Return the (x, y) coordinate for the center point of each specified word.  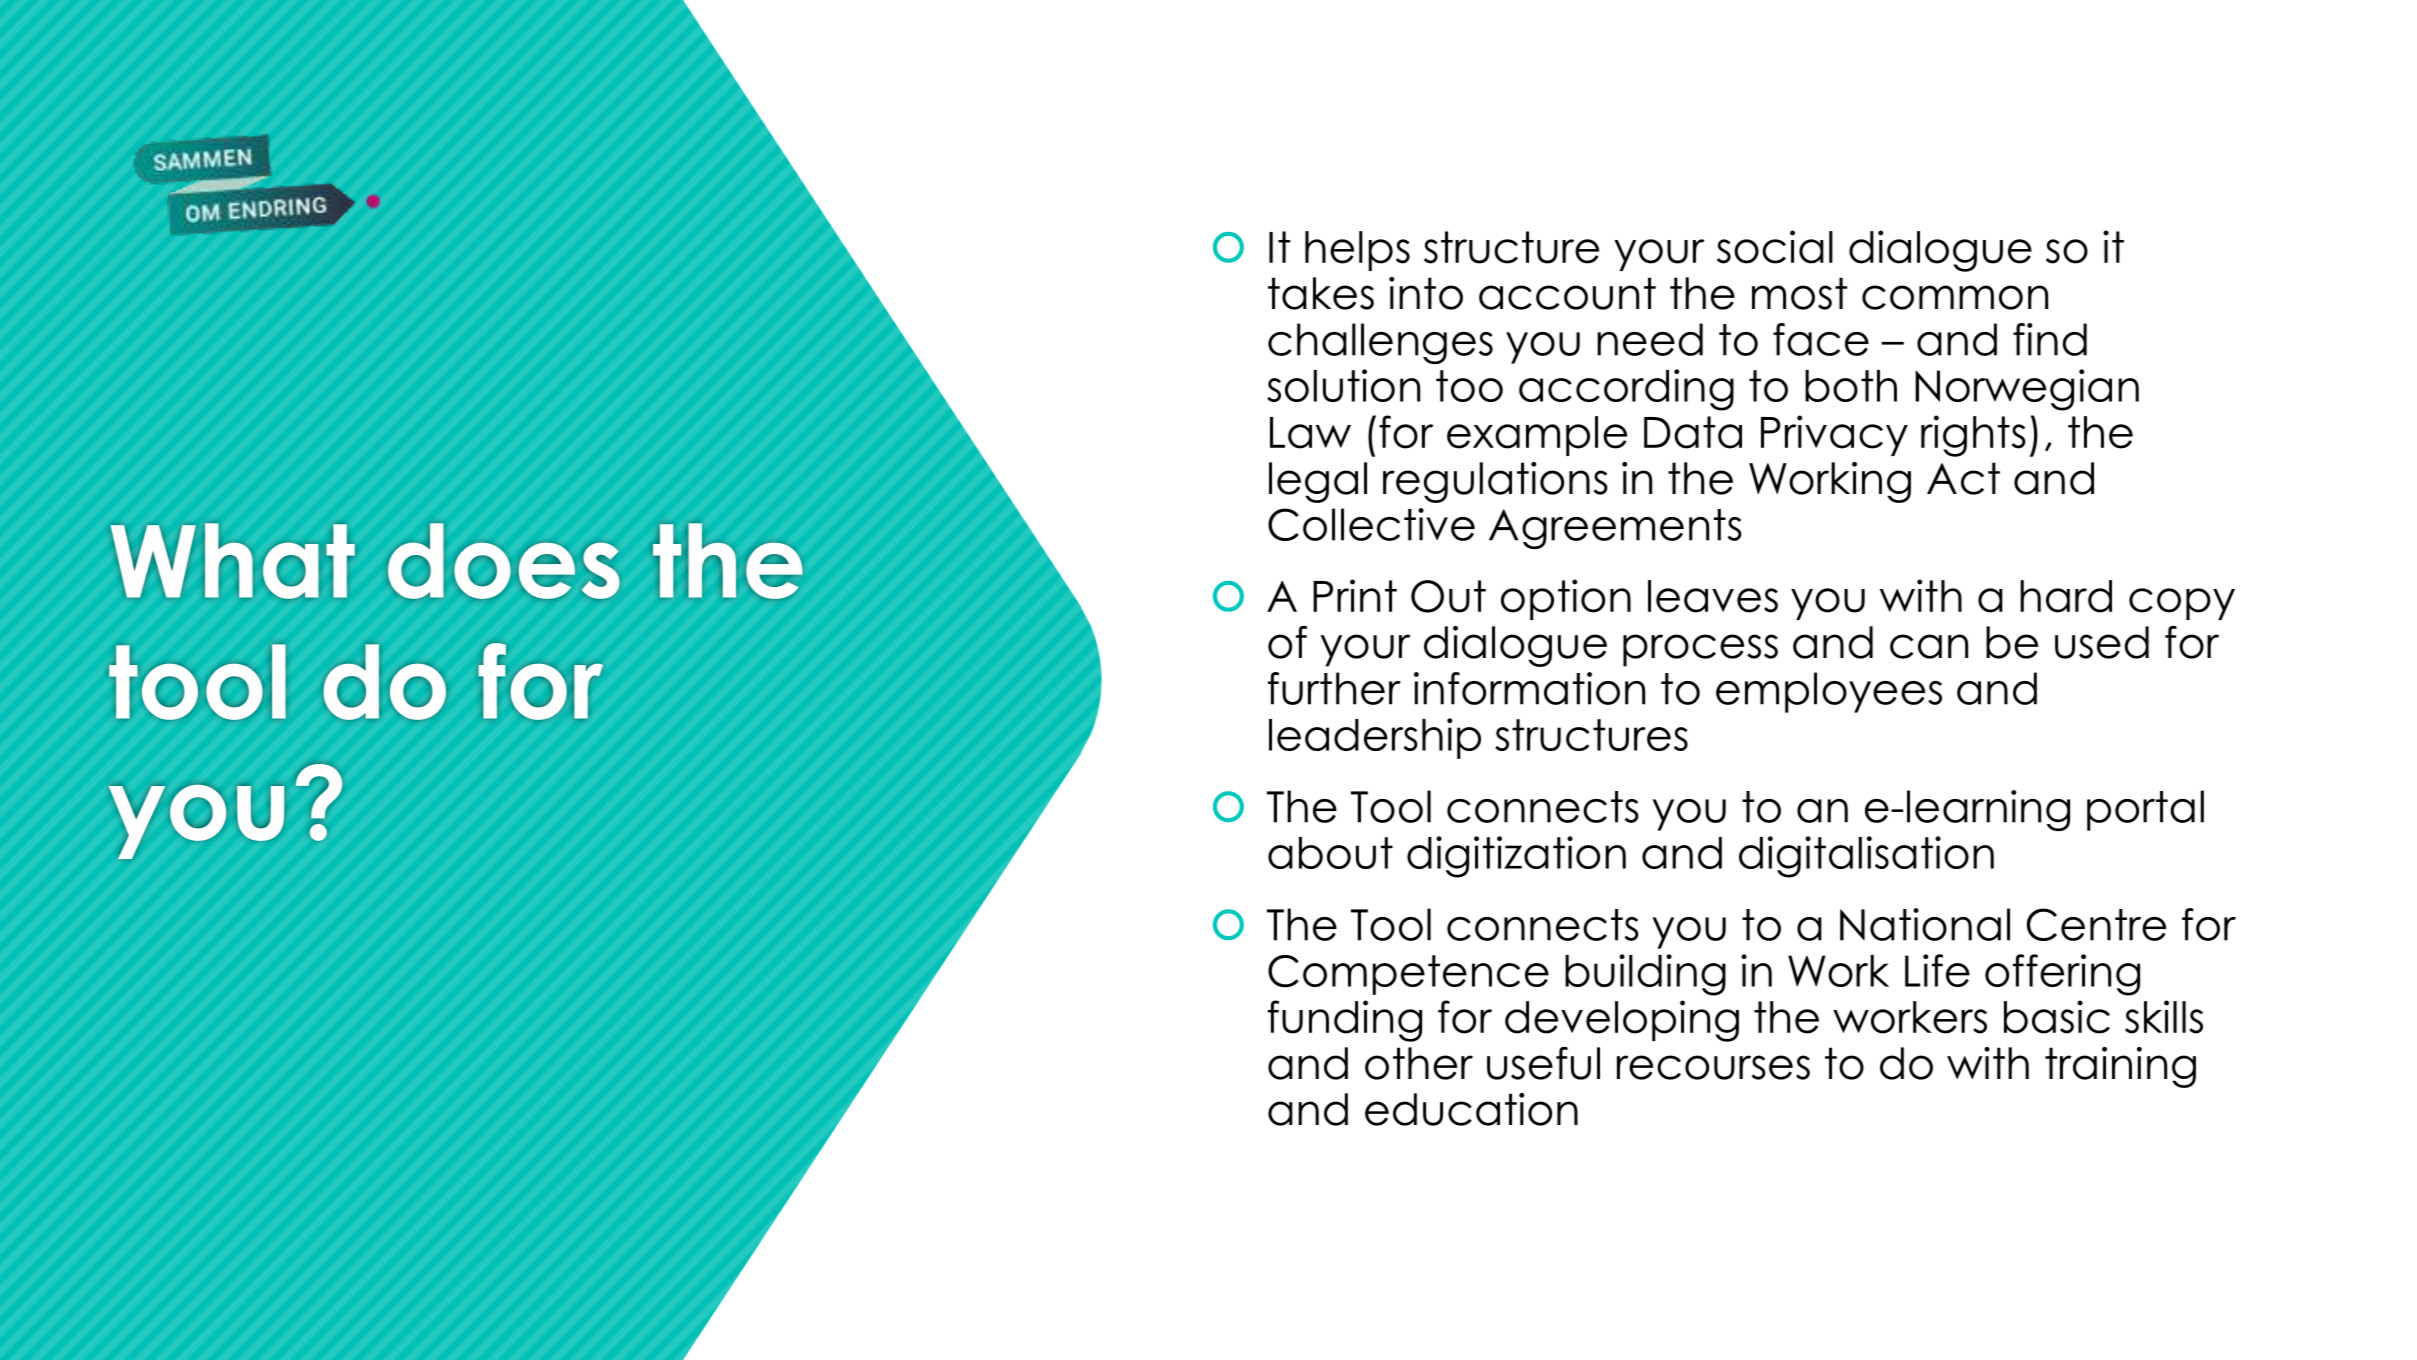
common (1955, 297)
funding (1345, 1021)
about (1330, 853)
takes (1321, 293)
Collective (1371, 524)
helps (1357, 251)
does (504, 561)
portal (2145, 810)
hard (2066, 596)
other (1419, 1063)
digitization (1516, 857)
